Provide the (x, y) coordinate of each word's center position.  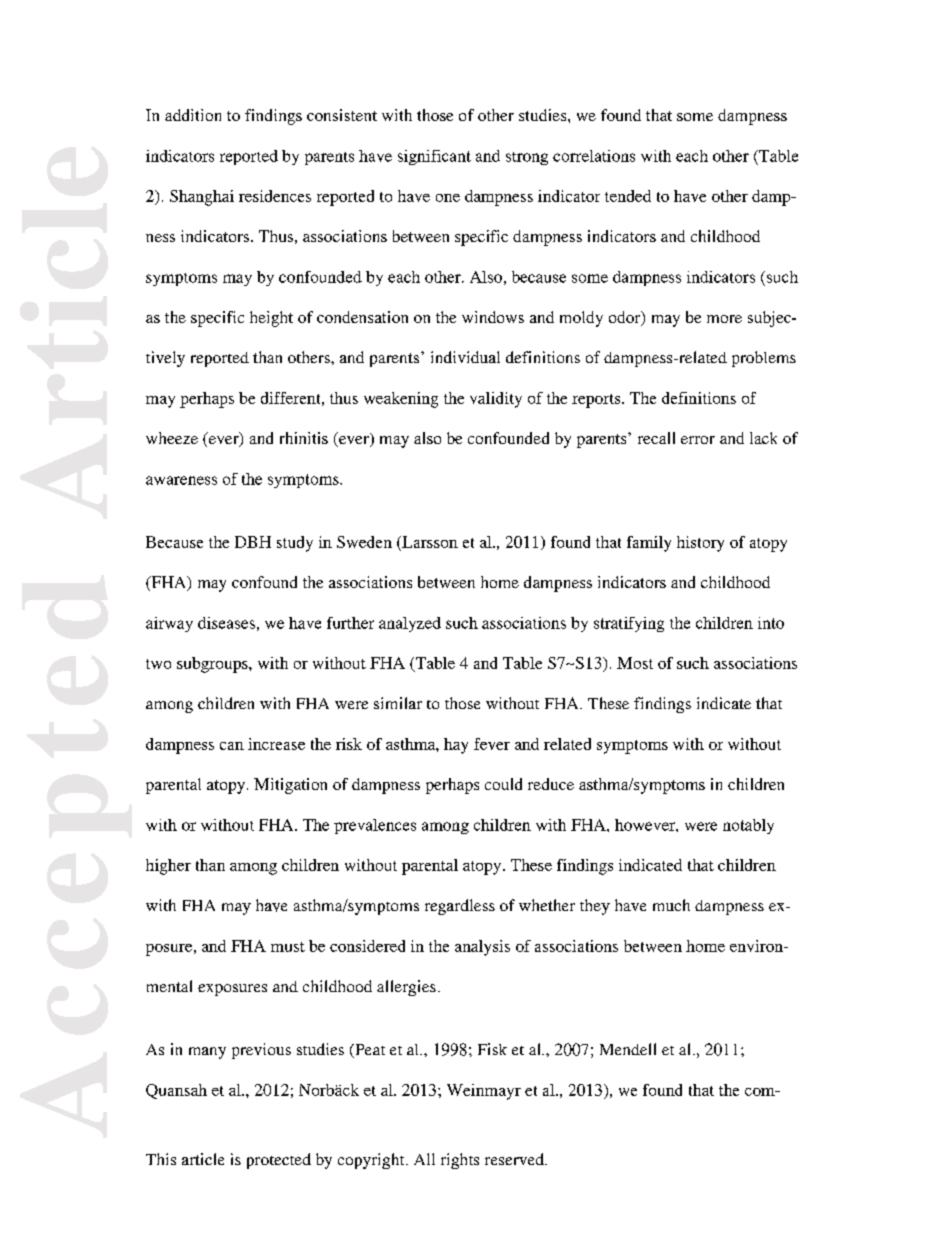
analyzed (410, 624)
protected (279, 1161)
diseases (226, 623)
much (671, 905)
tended (628, 196)
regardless (460, 907)
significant (434, 157)
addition (193, 115)
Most (635, 663)
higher (168, 867)
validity (496, 400)
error (698, 440)
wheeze (172, 438)
